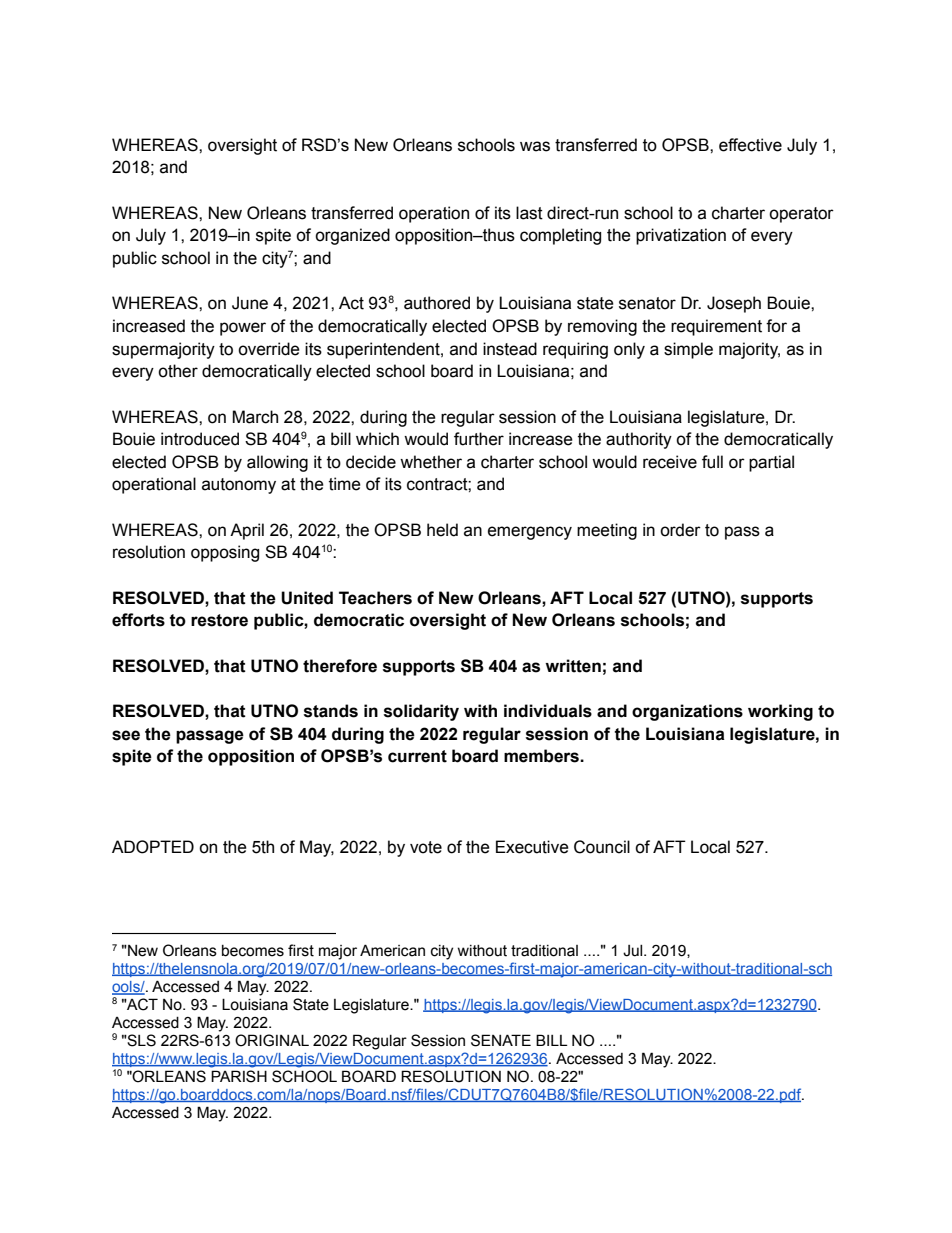 The height and width of the page is (1233, 952). What do you see at coordinates (272, 1040) in the page?
I see `ORIGINAL` at bounding box center [272, 1040].
